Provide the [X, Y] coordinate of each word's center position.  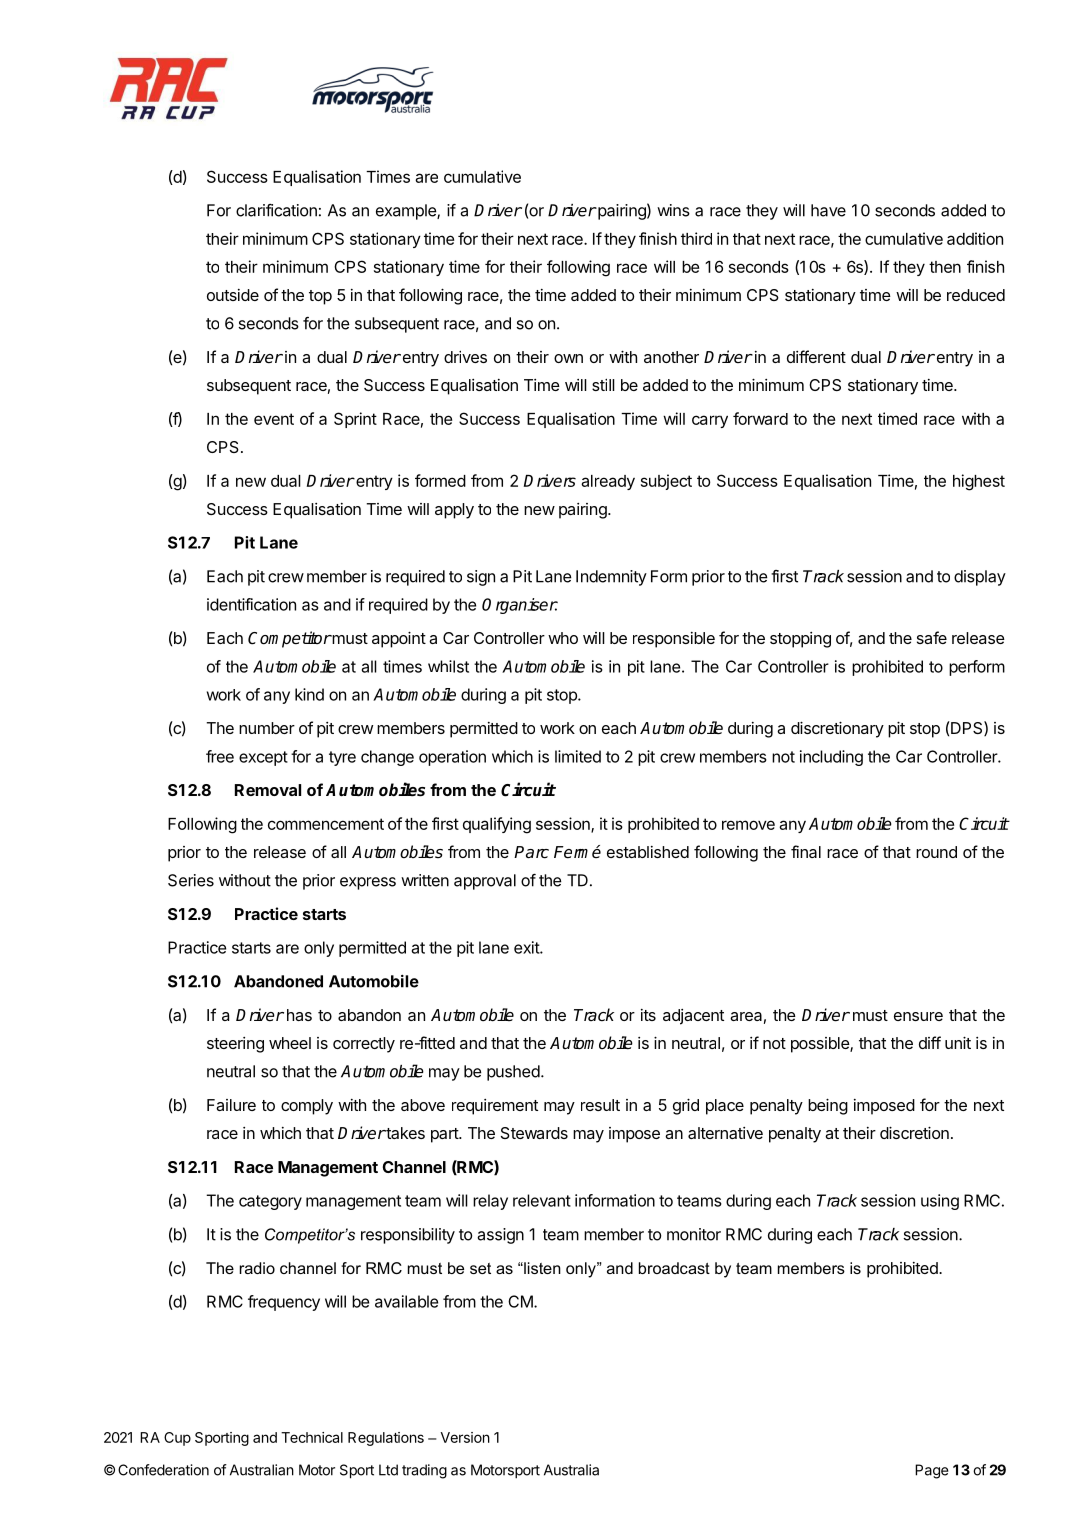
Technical [312, 1437]
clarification [276, 210]
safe [932, 637]
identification [251, 604]
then [945, 267]
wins [673, 210]
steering [235, 1045]
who [563, 638]
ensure [918, 1016]
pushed [513, 1073]
